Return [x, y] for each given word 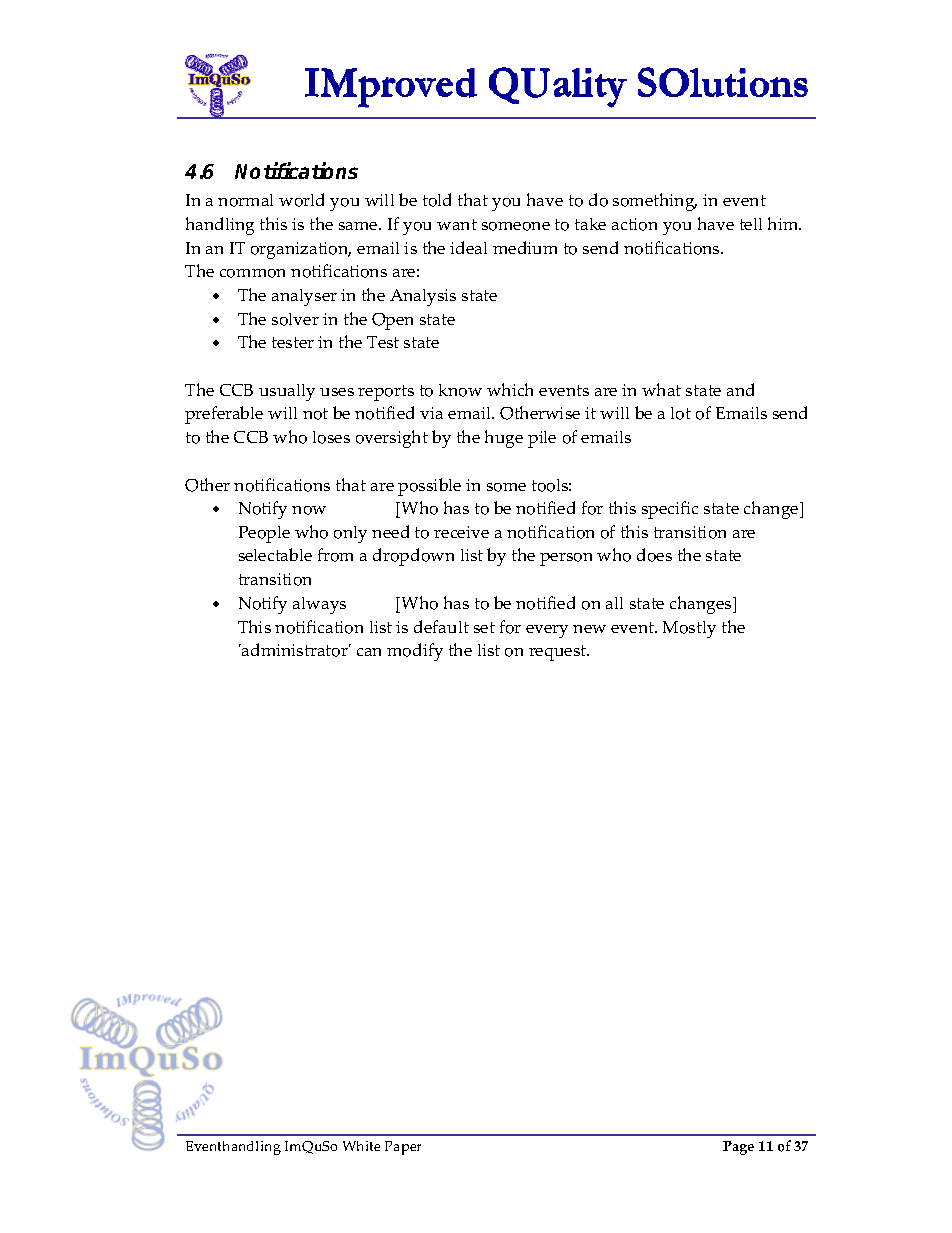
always [319, 605]
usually [287, 392]
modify [415, 652]
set [484, 627]
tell [751, 224]
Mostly [689, 629]
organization [301, 250]
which [510, 389]
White [361, 1146]
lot [681, 413]
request [559, 653]
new [589, 629]
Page [738, 1148]
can [369, 652]
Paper [403, 1148]
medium [525, 247]
